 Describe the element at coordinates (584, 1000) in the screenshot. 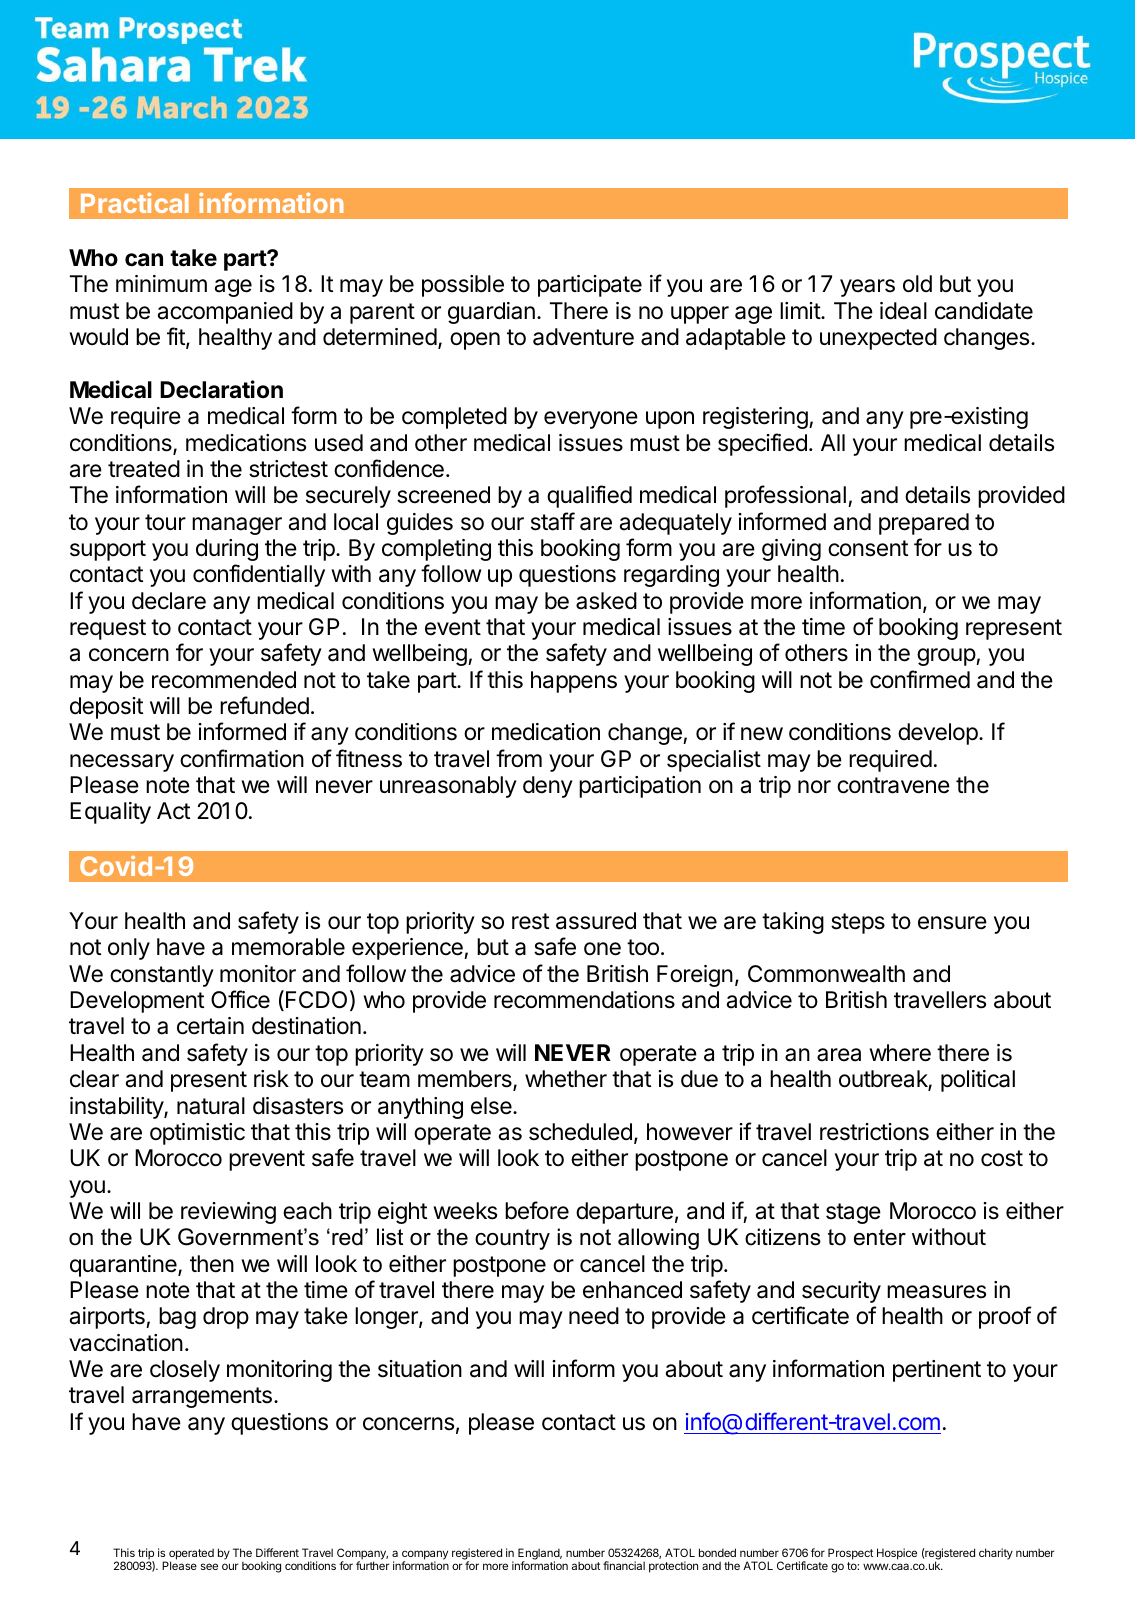

I see `recommendations` at that location.
